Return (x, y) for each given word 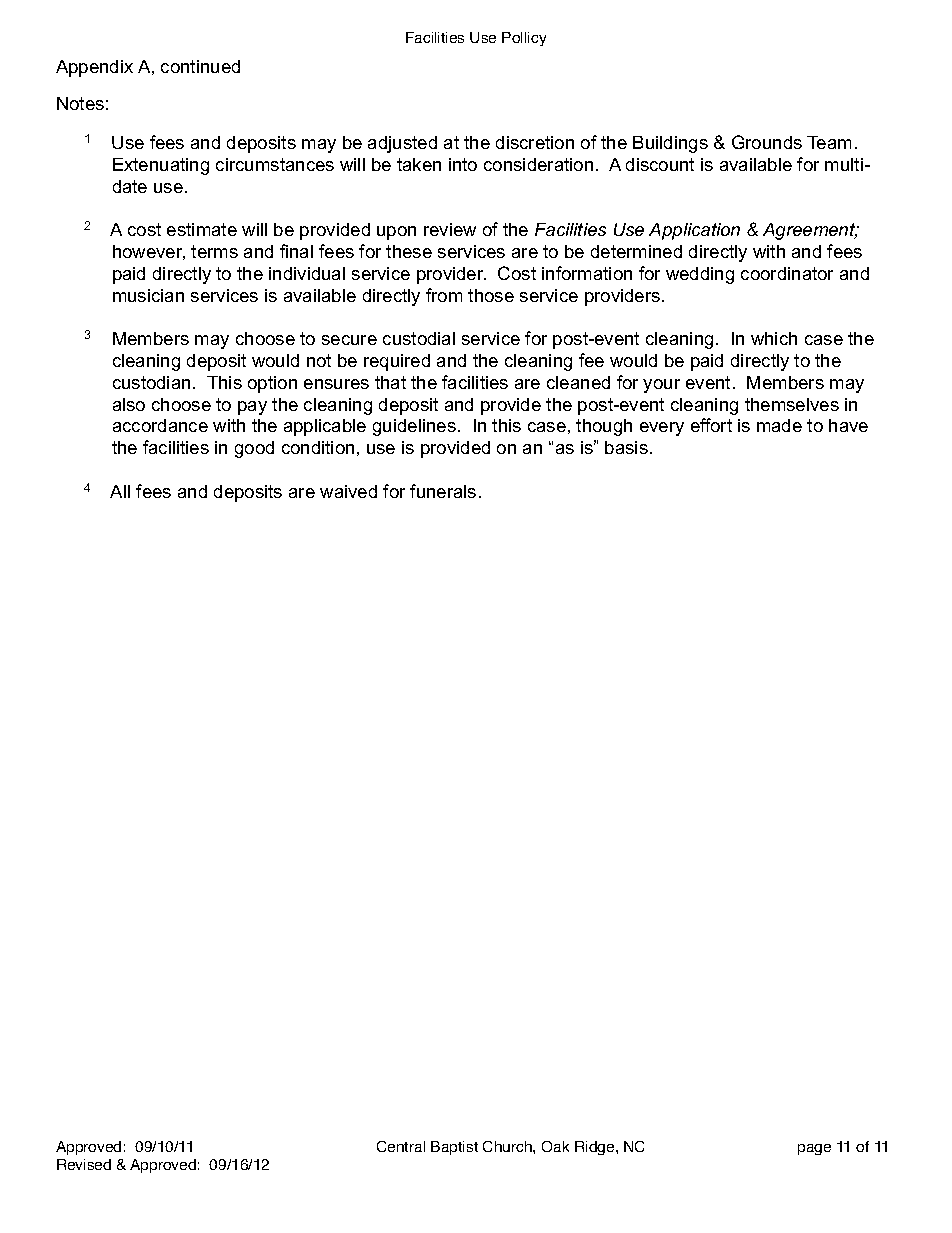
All (120, 491)
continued (200, 66)
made (779, 425)
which (774, 338)
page (814, 1149)
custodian (151, 382)
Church (508, 1146)
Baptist (454, 1148)
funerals (443, 491)
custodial (419, 338)
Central (401, 1146)
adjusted (402, 144)
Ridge (596, 1148)
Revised (84, 1164)
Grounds (767, 142)
